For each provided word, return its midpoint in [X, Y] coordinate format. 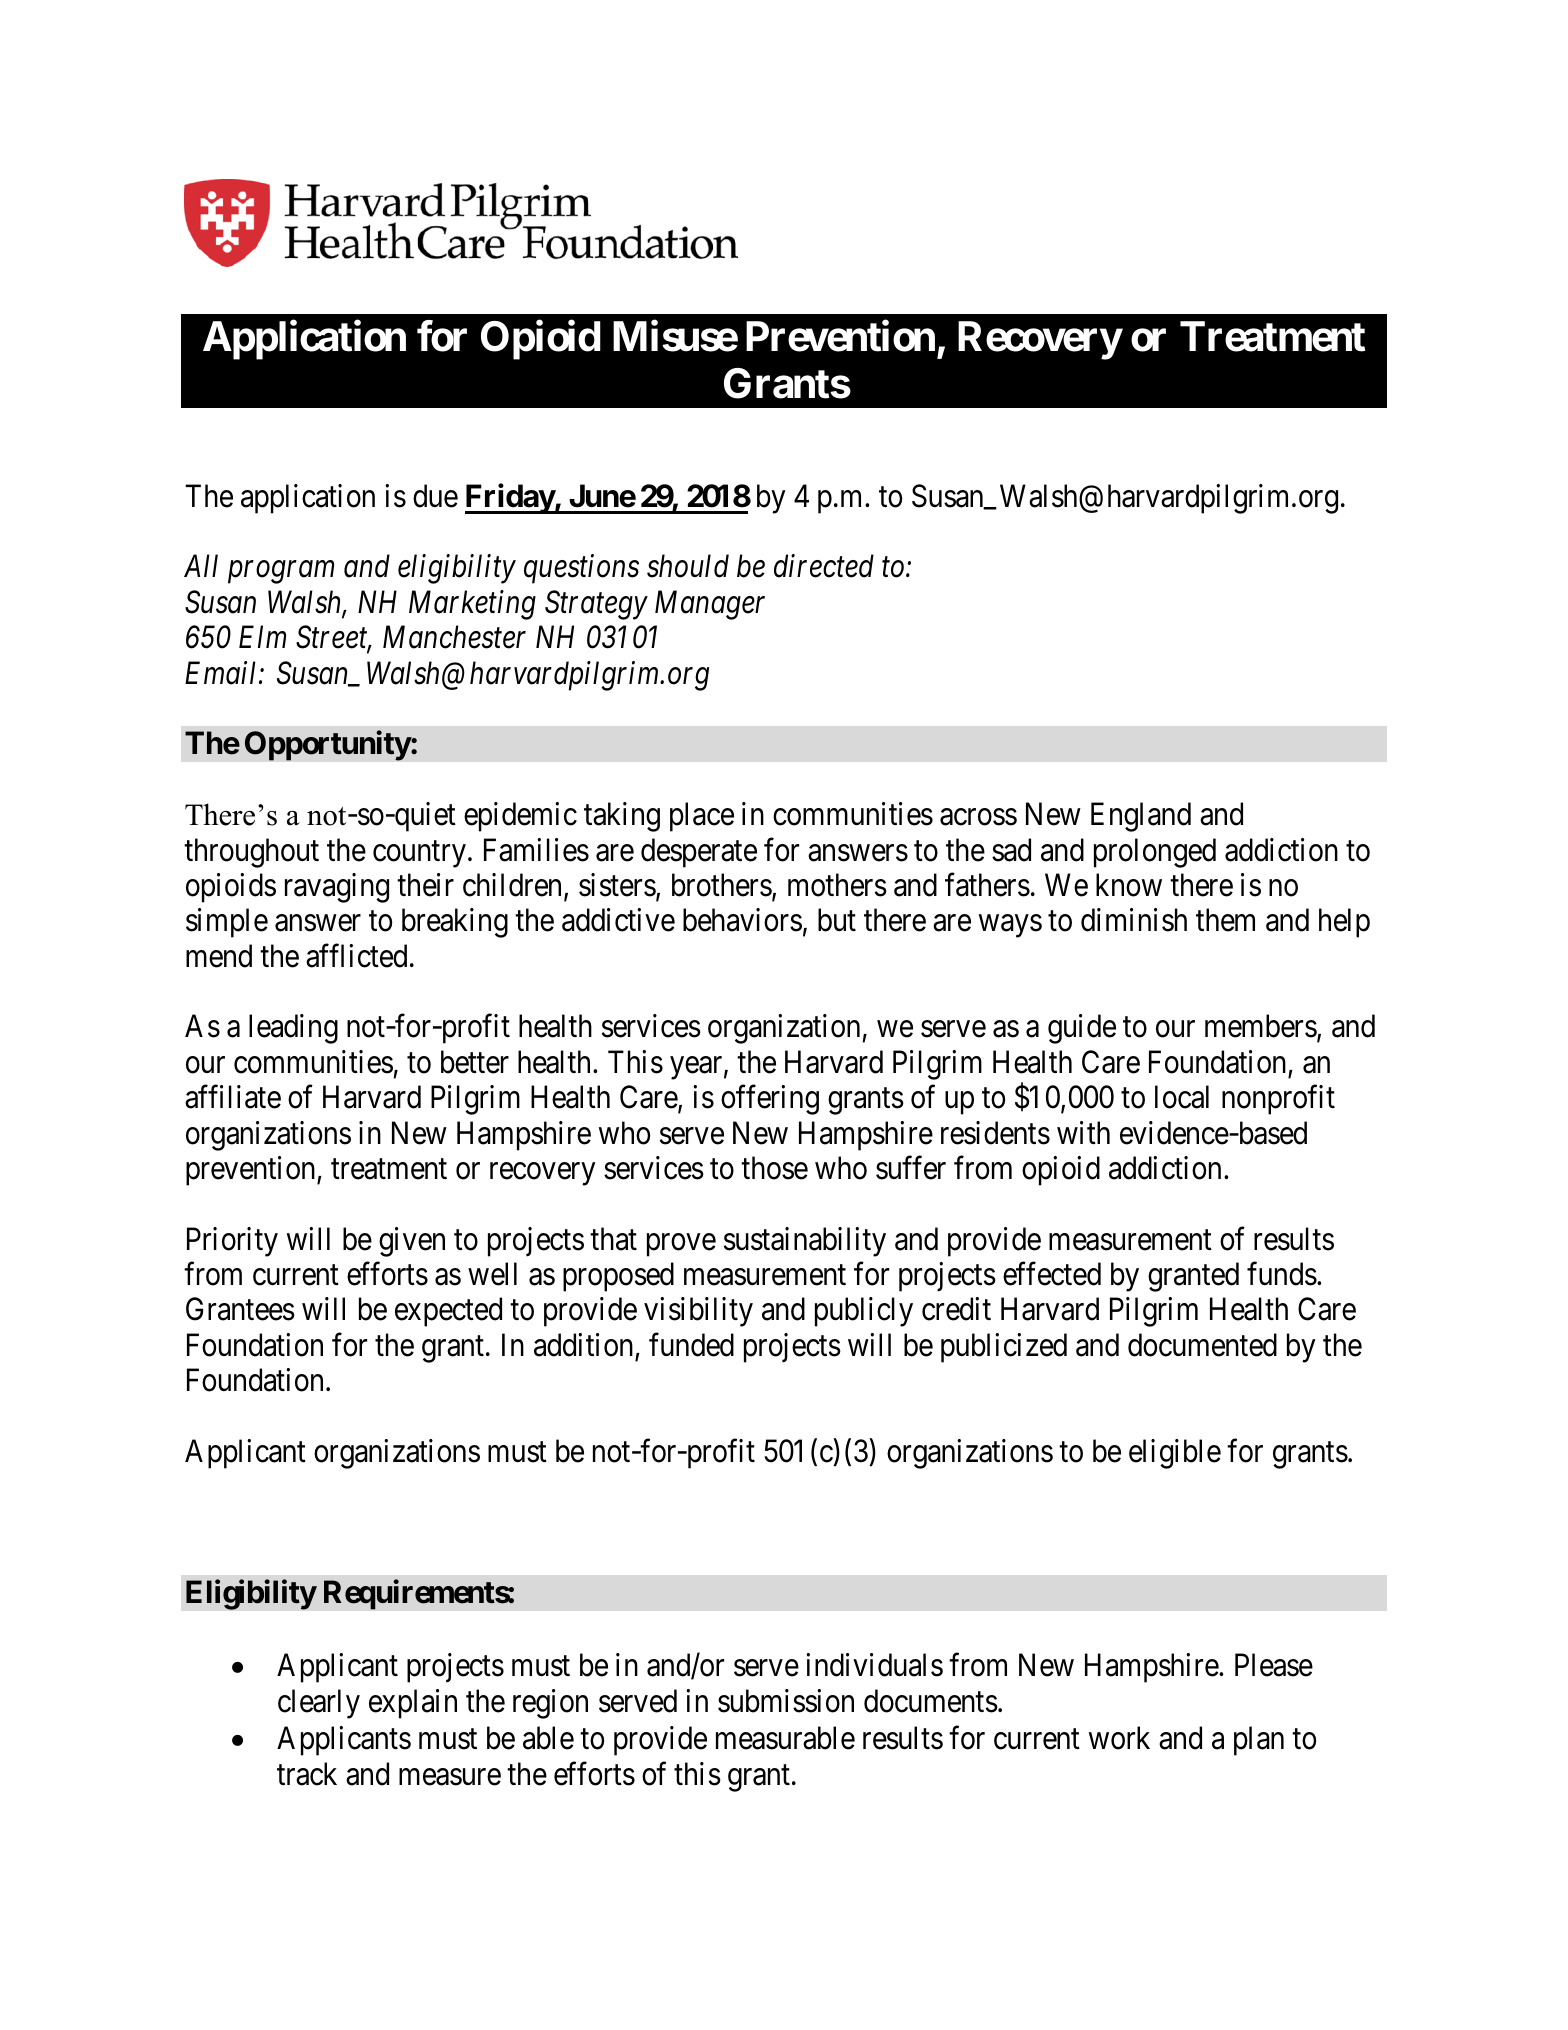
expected [448, 1312]
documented [1202, 1345]
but [837, 920]
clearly [319, 1704]
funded [691, 1345]
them [1225, 920]
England [1141, 817]
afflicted [356, 956]
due [435, 496]
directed [824, 566]
